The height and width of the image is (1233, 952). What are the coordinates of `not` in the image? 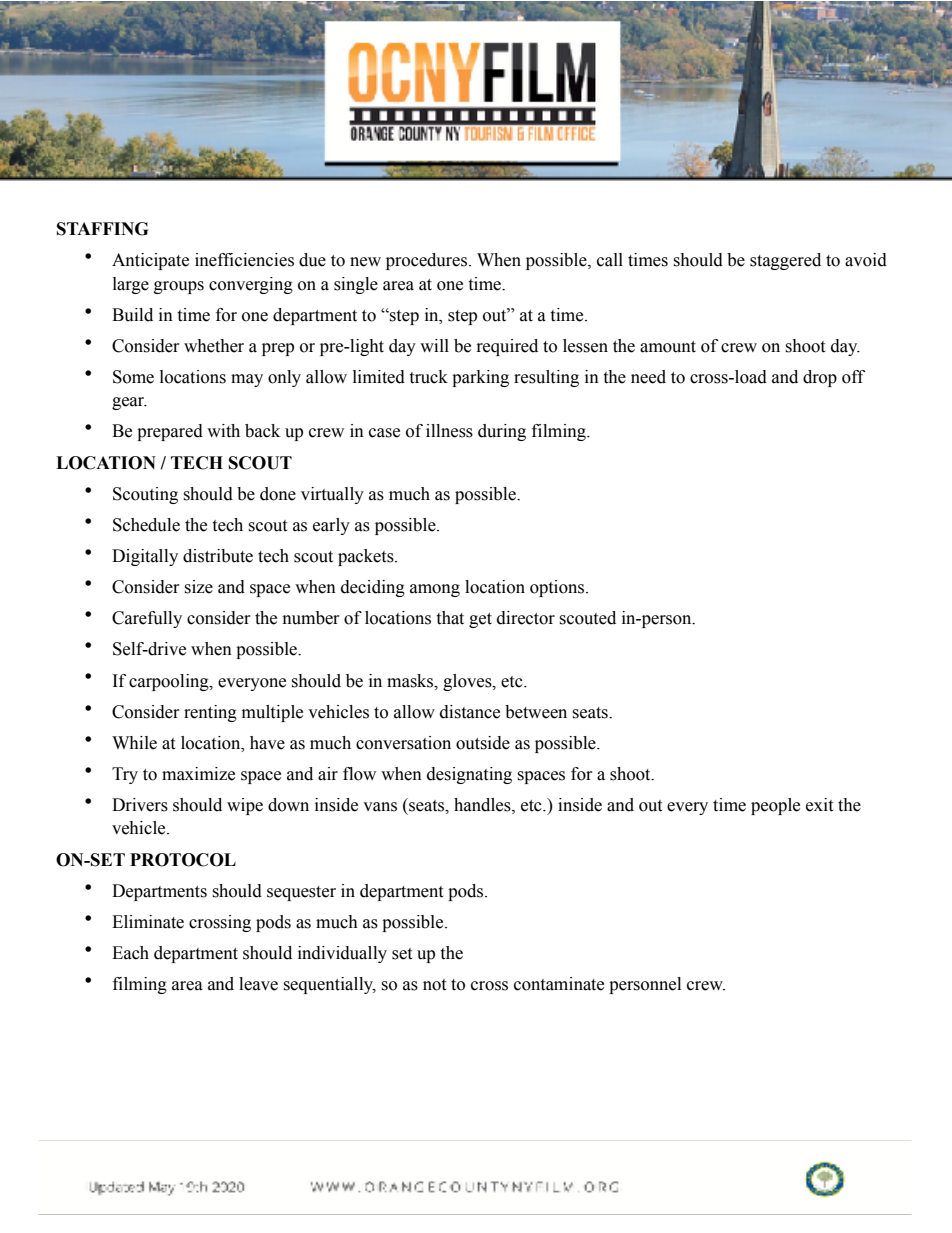 It's located at (434, 985).
